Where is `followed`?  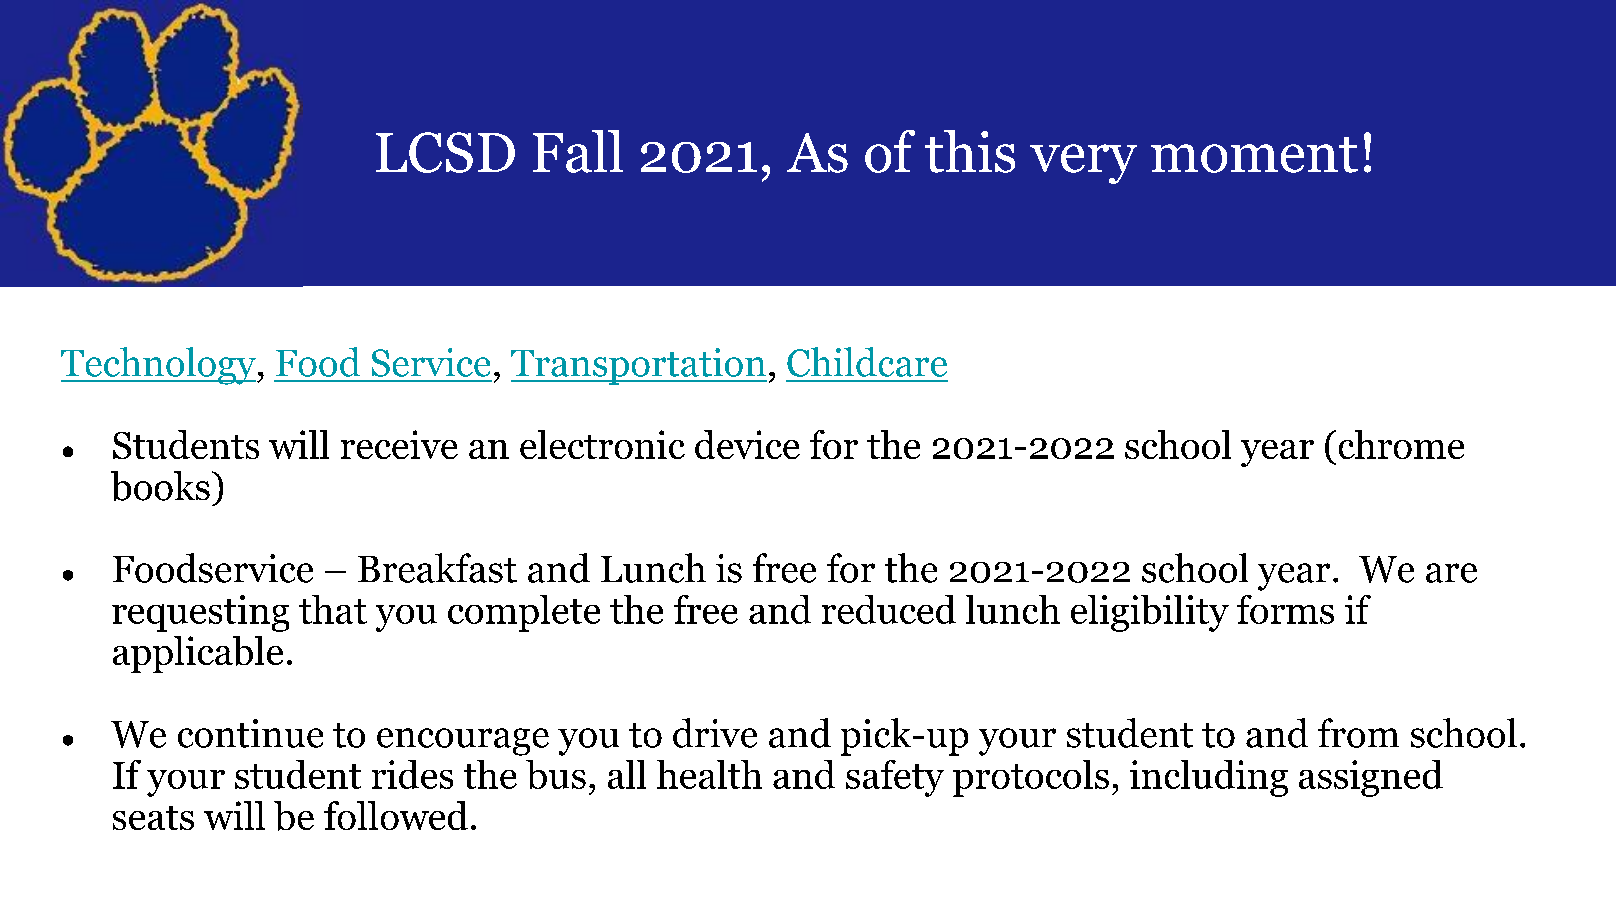
followed is located at coordinates (396, 815).
